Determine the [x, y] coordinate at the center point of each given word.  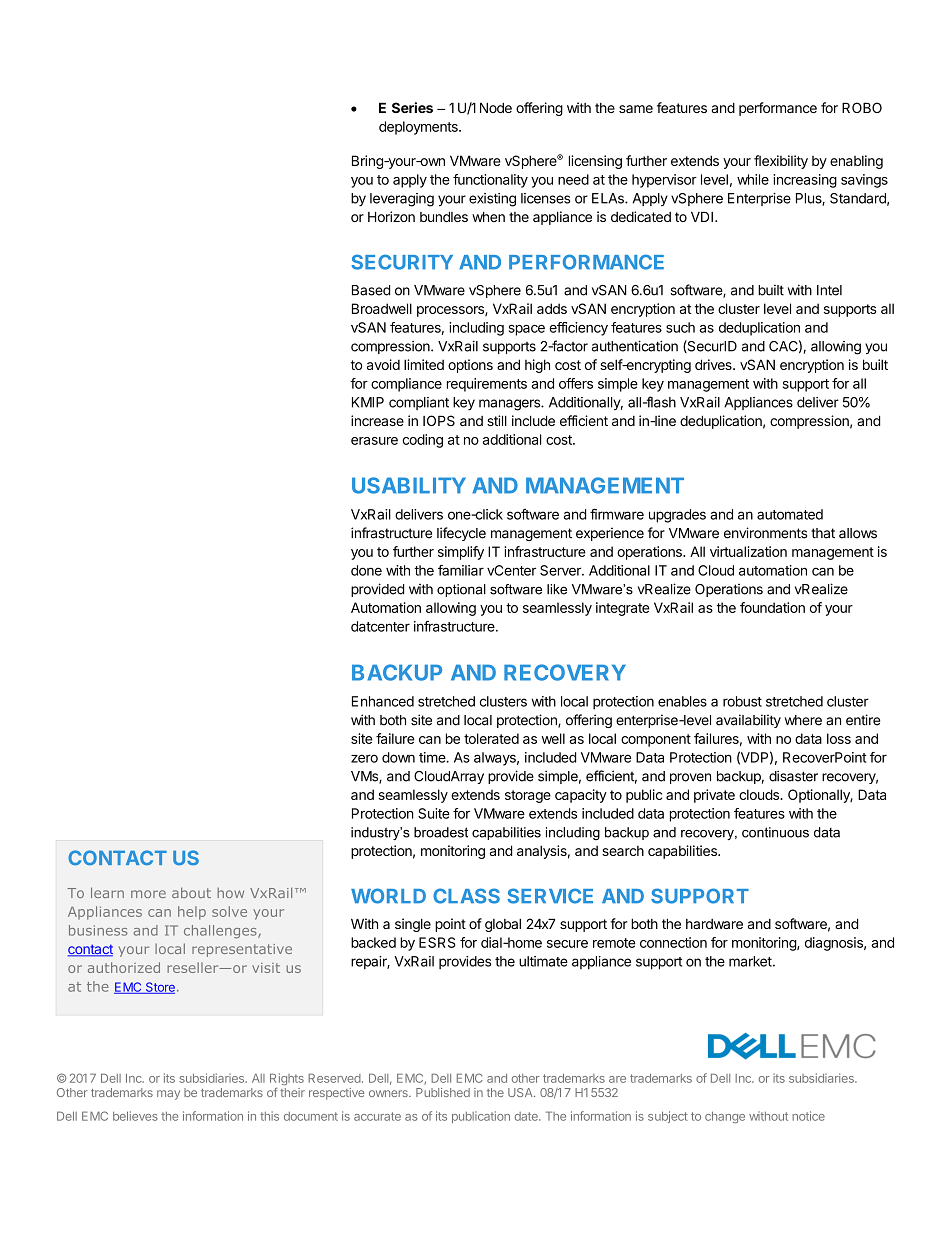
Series [412, 107]
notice [808, 1116]
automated [790, 514]
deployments [419, 128]
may [168, 1095]
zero [364, 758]
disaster [793, 776]
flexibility [781, 162]
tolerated [491, 738]
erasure [374, 441]
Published [443, 1092]
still [497, 420]
